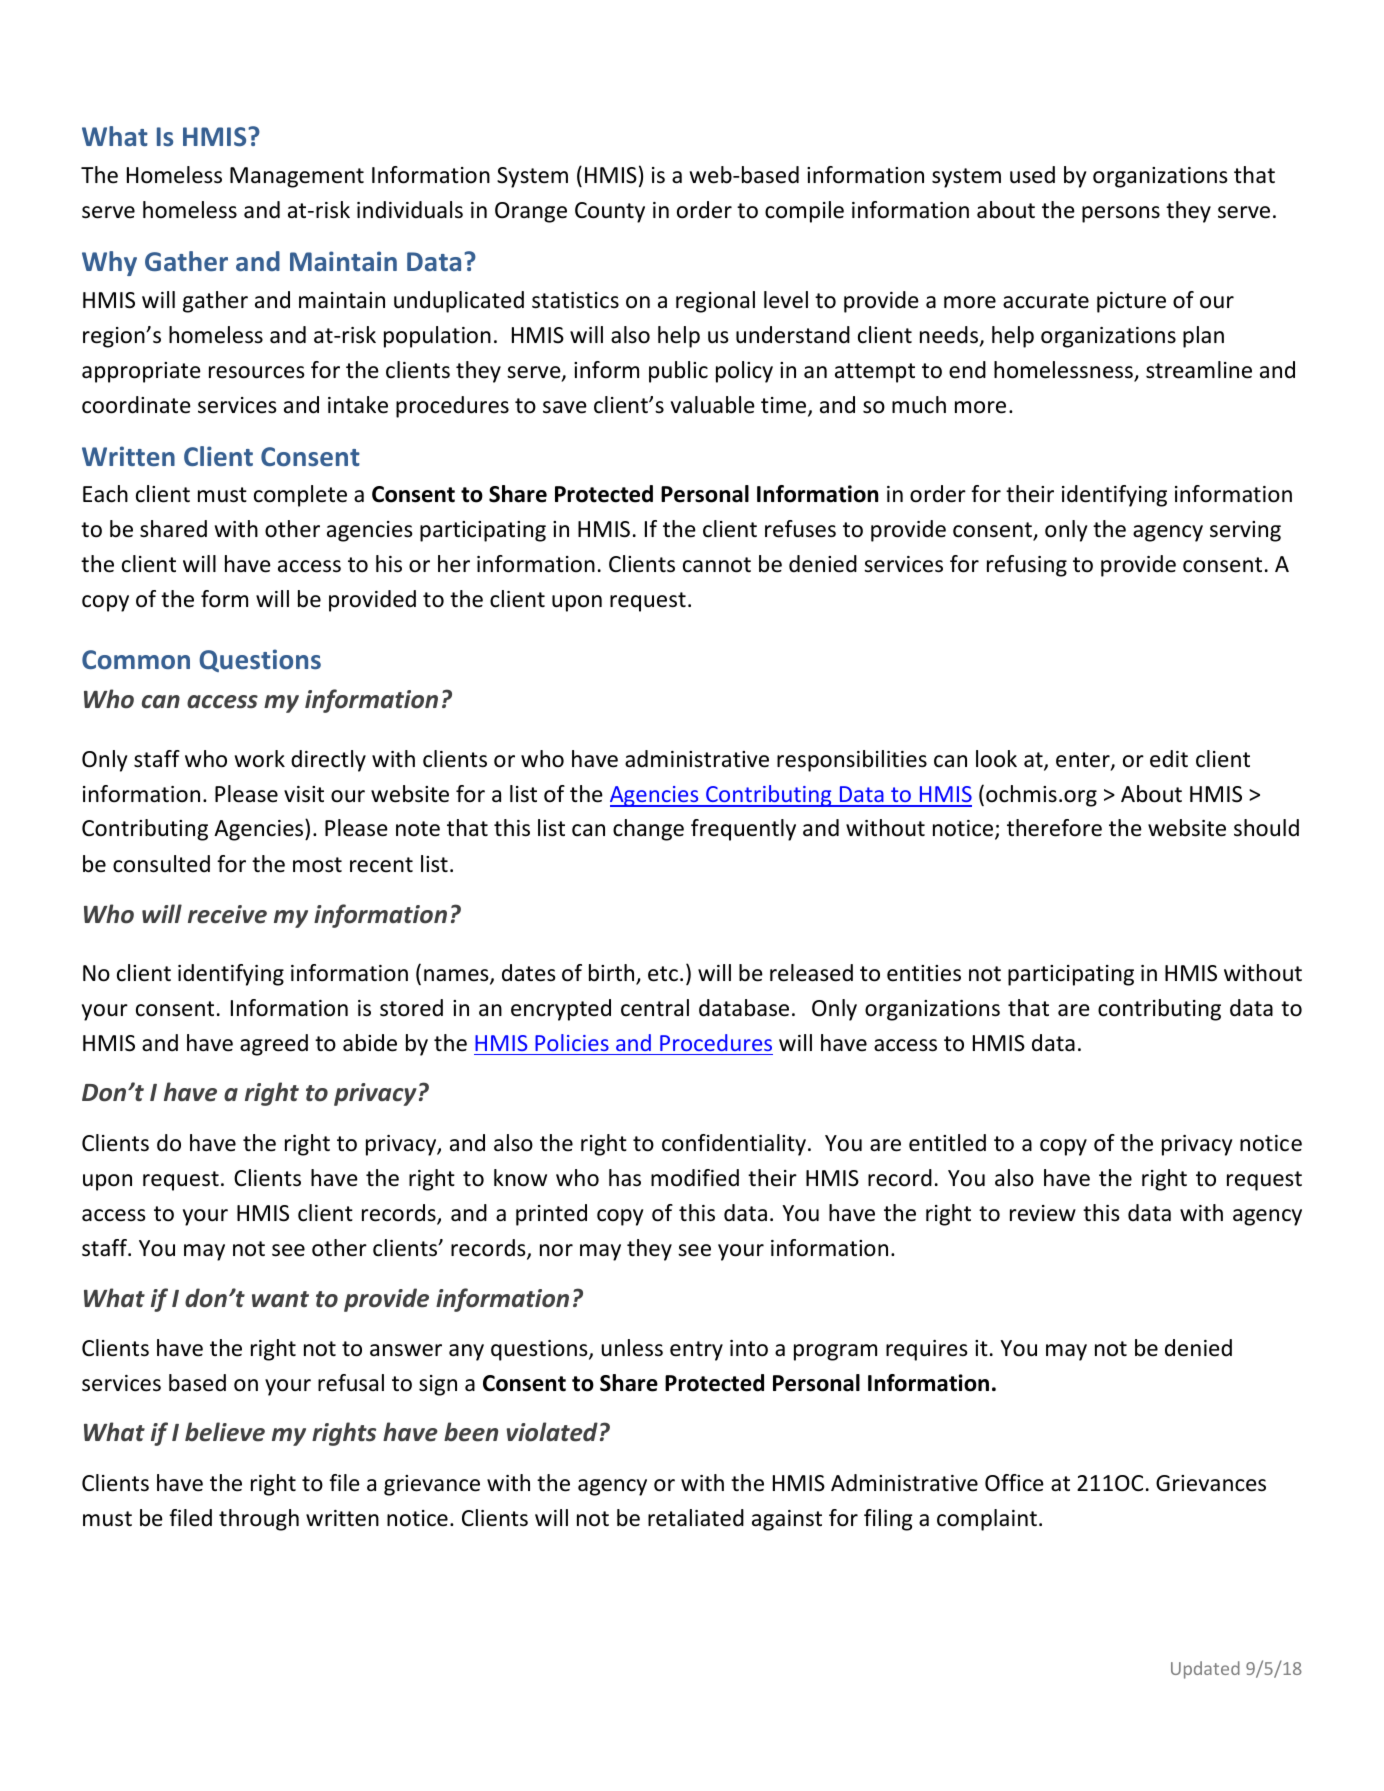 The width and height of the screenshot is (1384, 1791). What do you see at coordinates (297, 177) in the screenshot?
I see `Management` at bounding box center [297, 177].
